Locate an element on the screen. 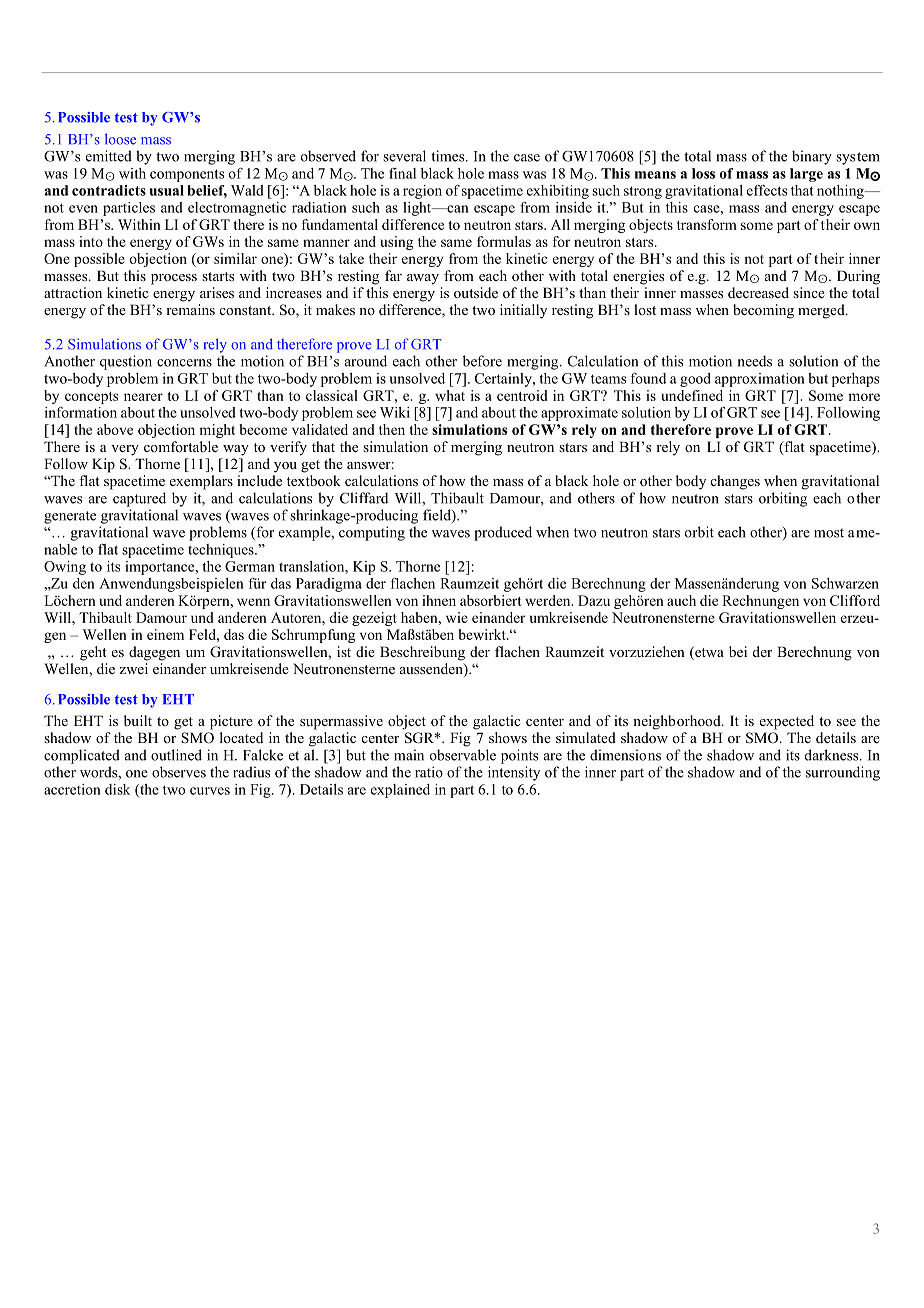  most is located at coordinates (829, 533).
